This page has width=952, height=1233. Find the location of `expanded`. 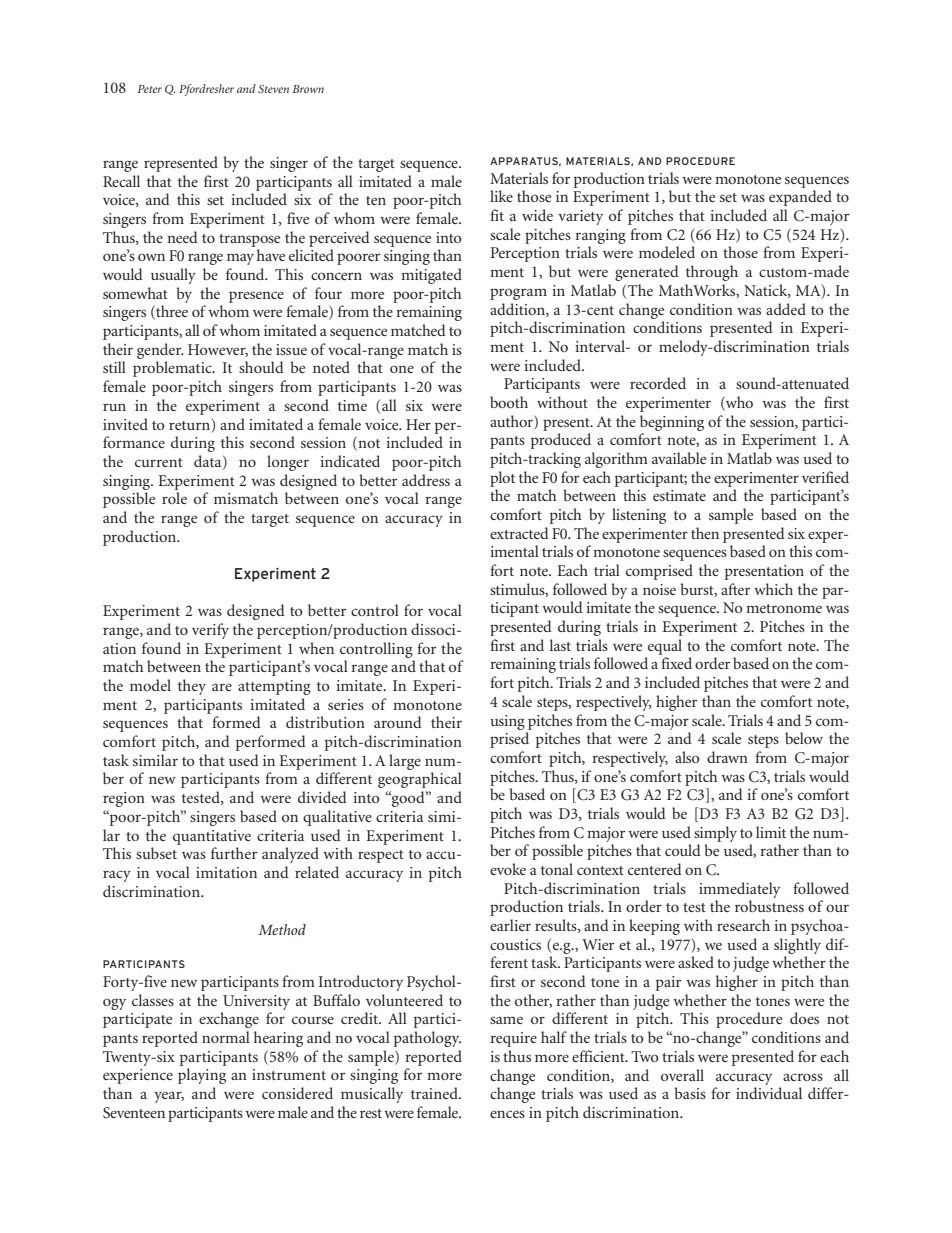

expanded is located at coordinates (800, 198).
